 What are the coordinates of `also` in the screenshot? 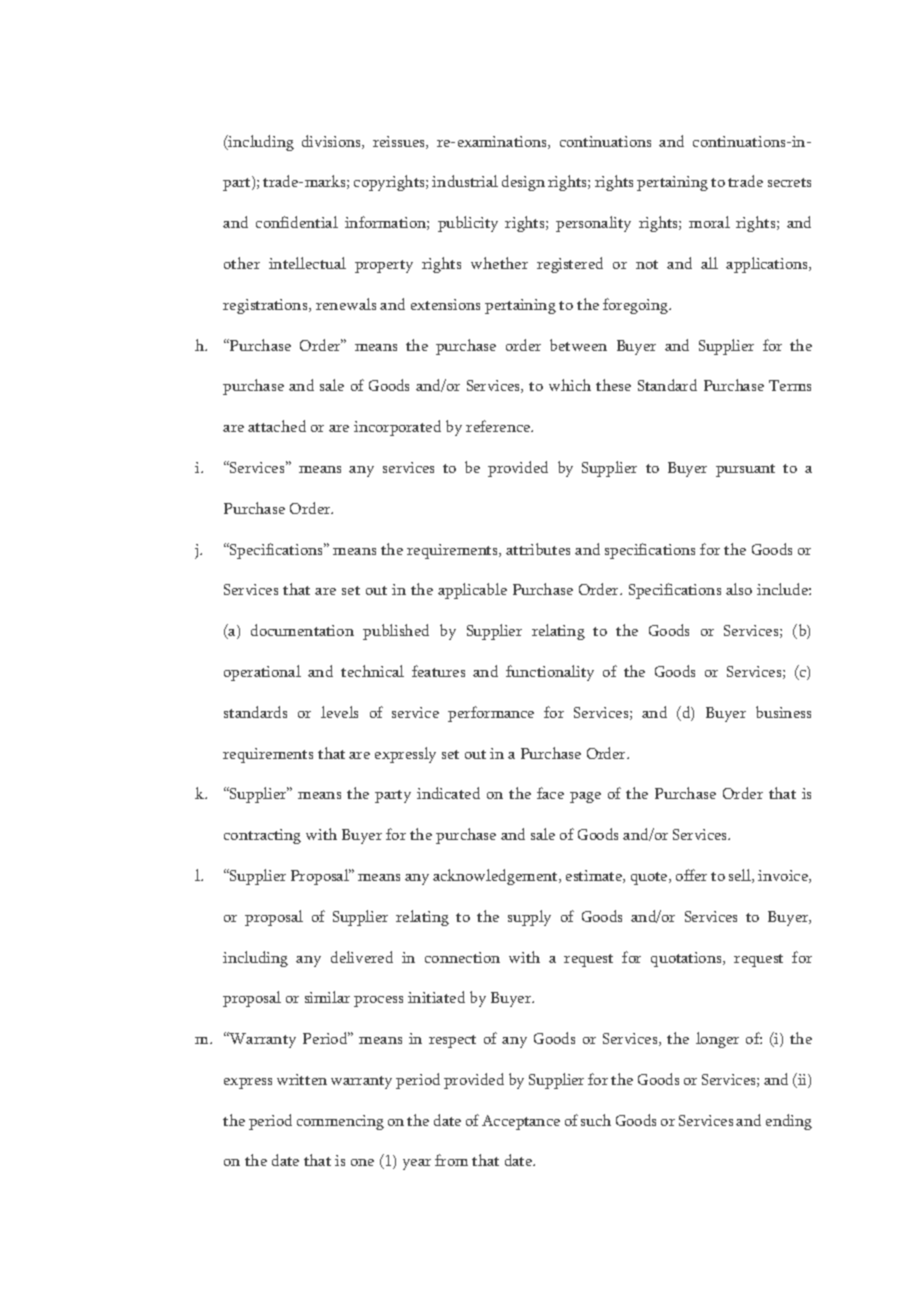 It's located at (739, 589).
